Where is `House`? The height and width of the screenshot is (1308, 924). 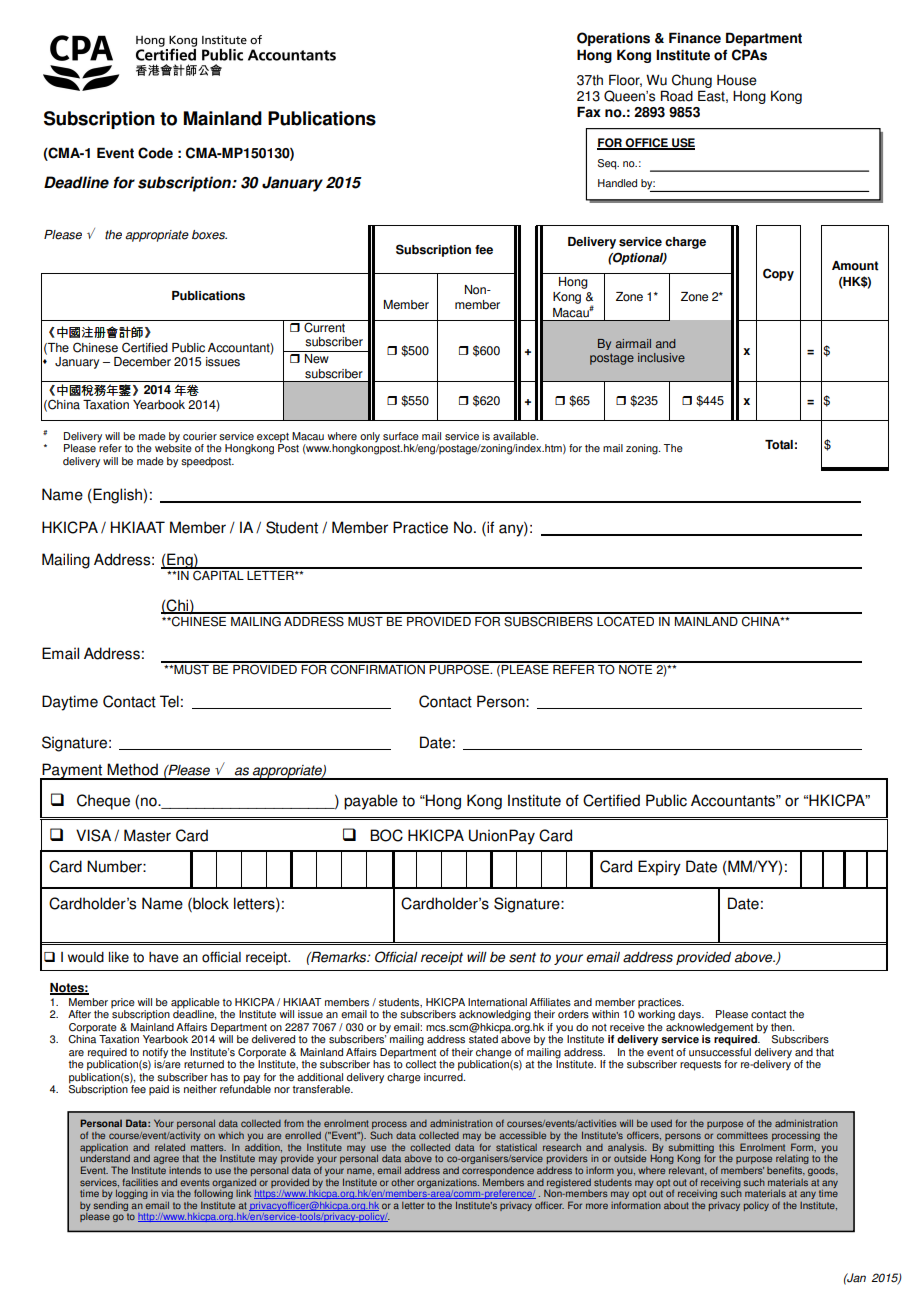 House is located at coordinates (737, 80).
